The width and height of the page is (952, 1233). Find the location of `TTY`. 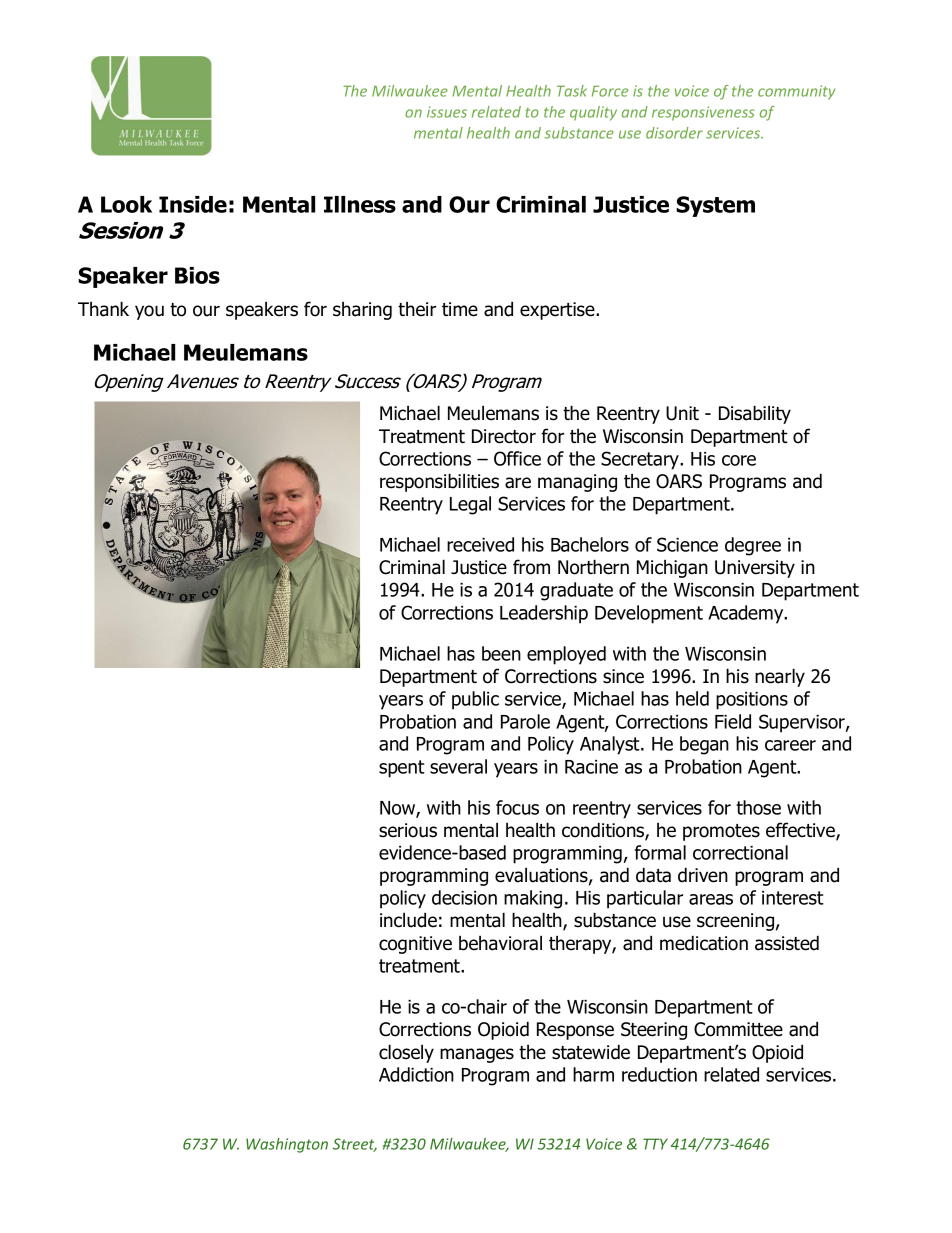

TTY is located at coordinates (655, 1144).
